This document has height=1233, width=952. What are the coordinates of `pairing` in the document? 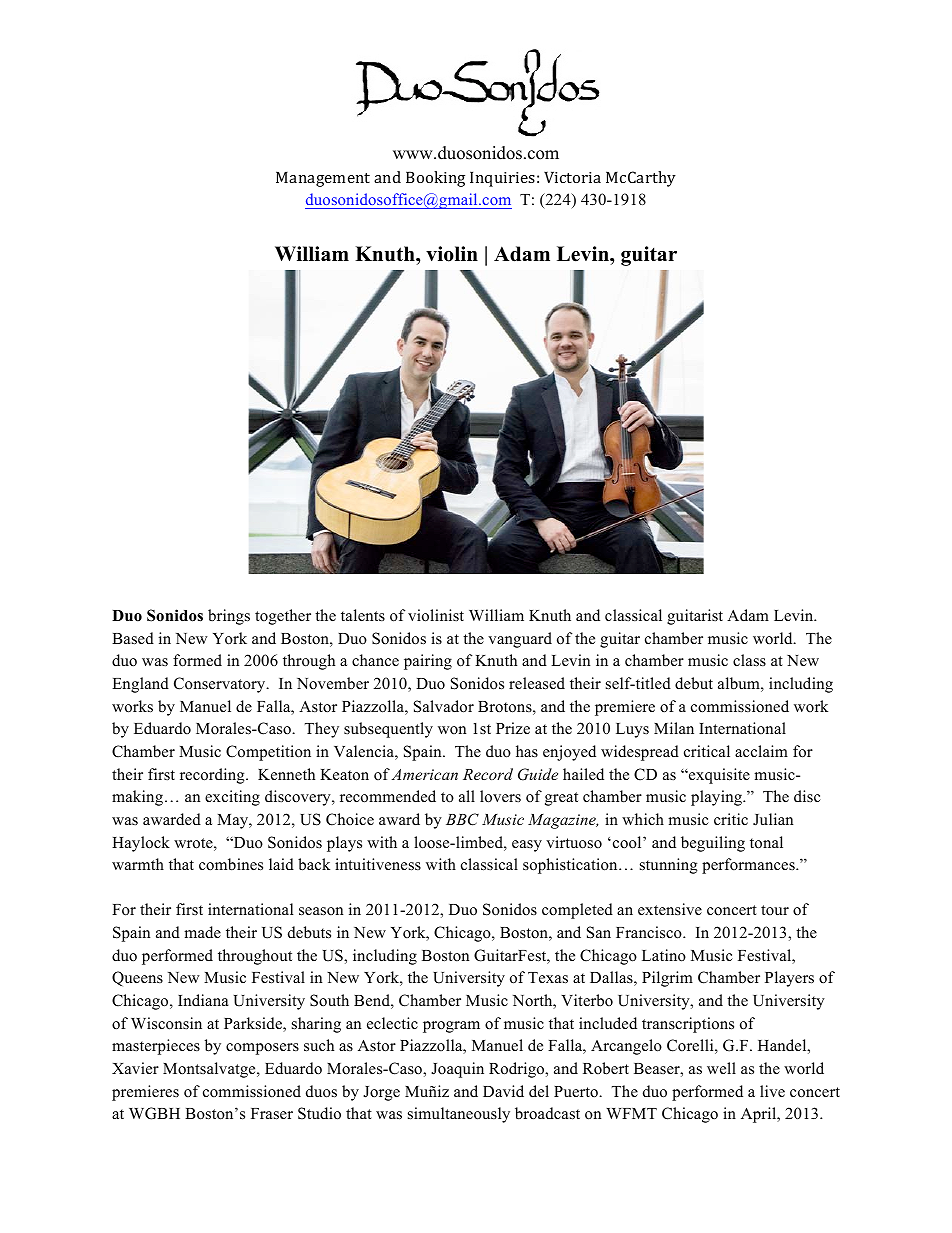 It's located at (428, 662).
